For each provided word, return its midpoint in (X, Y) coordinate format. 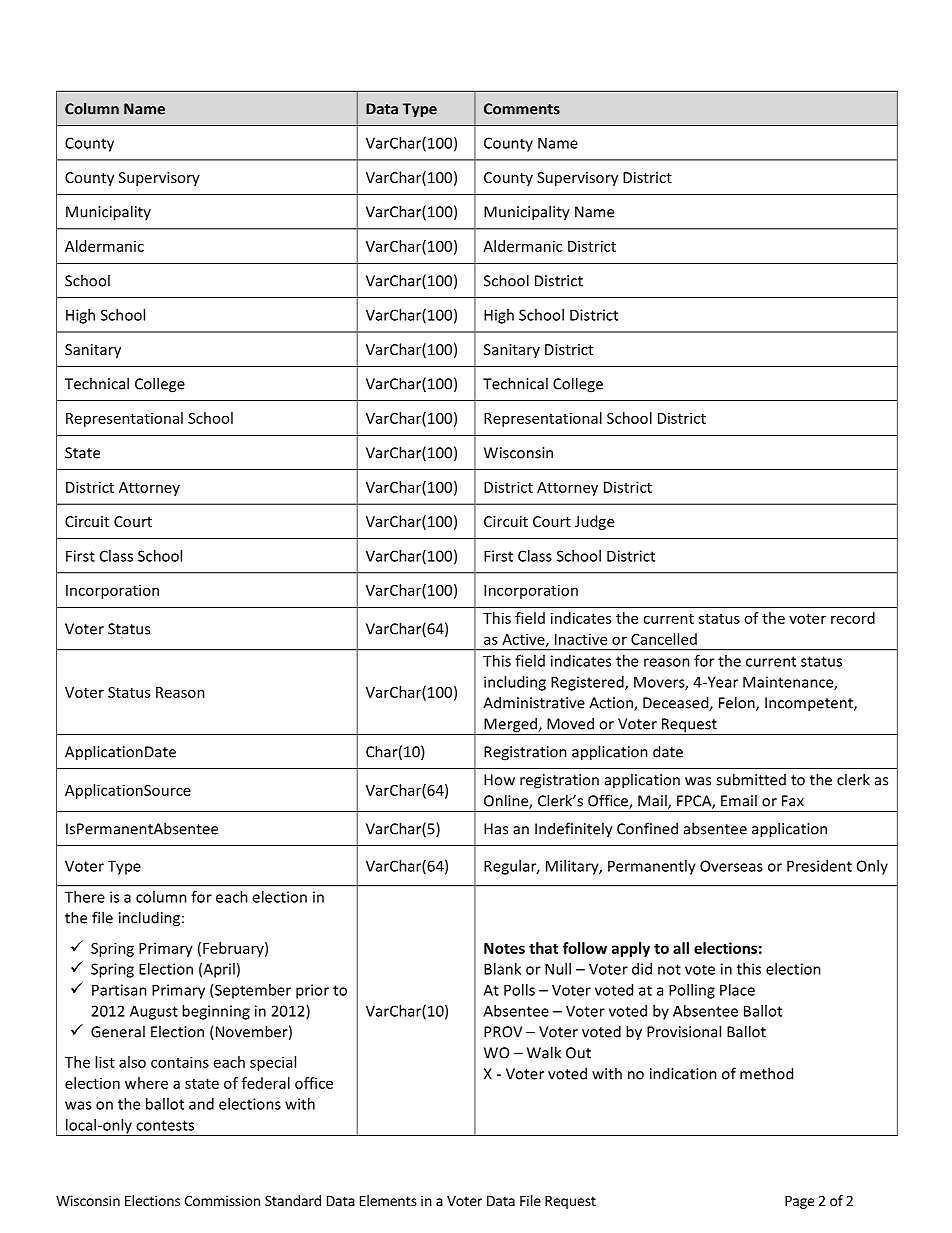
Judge (594, 522)
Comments (522, 109)
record (853, 618)
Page (799, 1202)
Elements (388, 1200)
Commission (222, 1200)
